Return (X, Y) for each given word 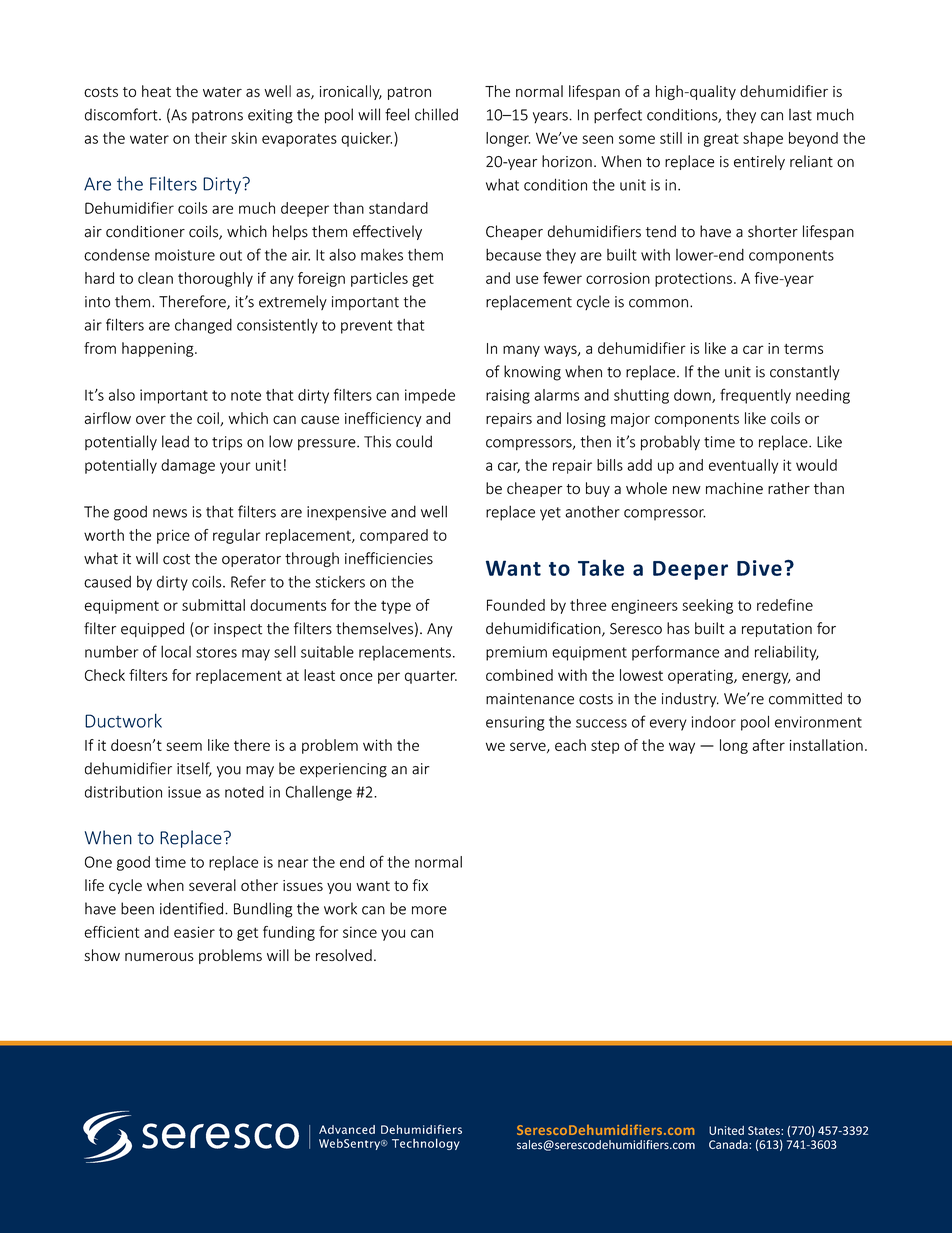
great (721, 140)
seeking (707, 606)
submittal (213, 605)
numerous (159, 957)
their (211, 138)
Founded (516, 605)
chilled (436, 114)
